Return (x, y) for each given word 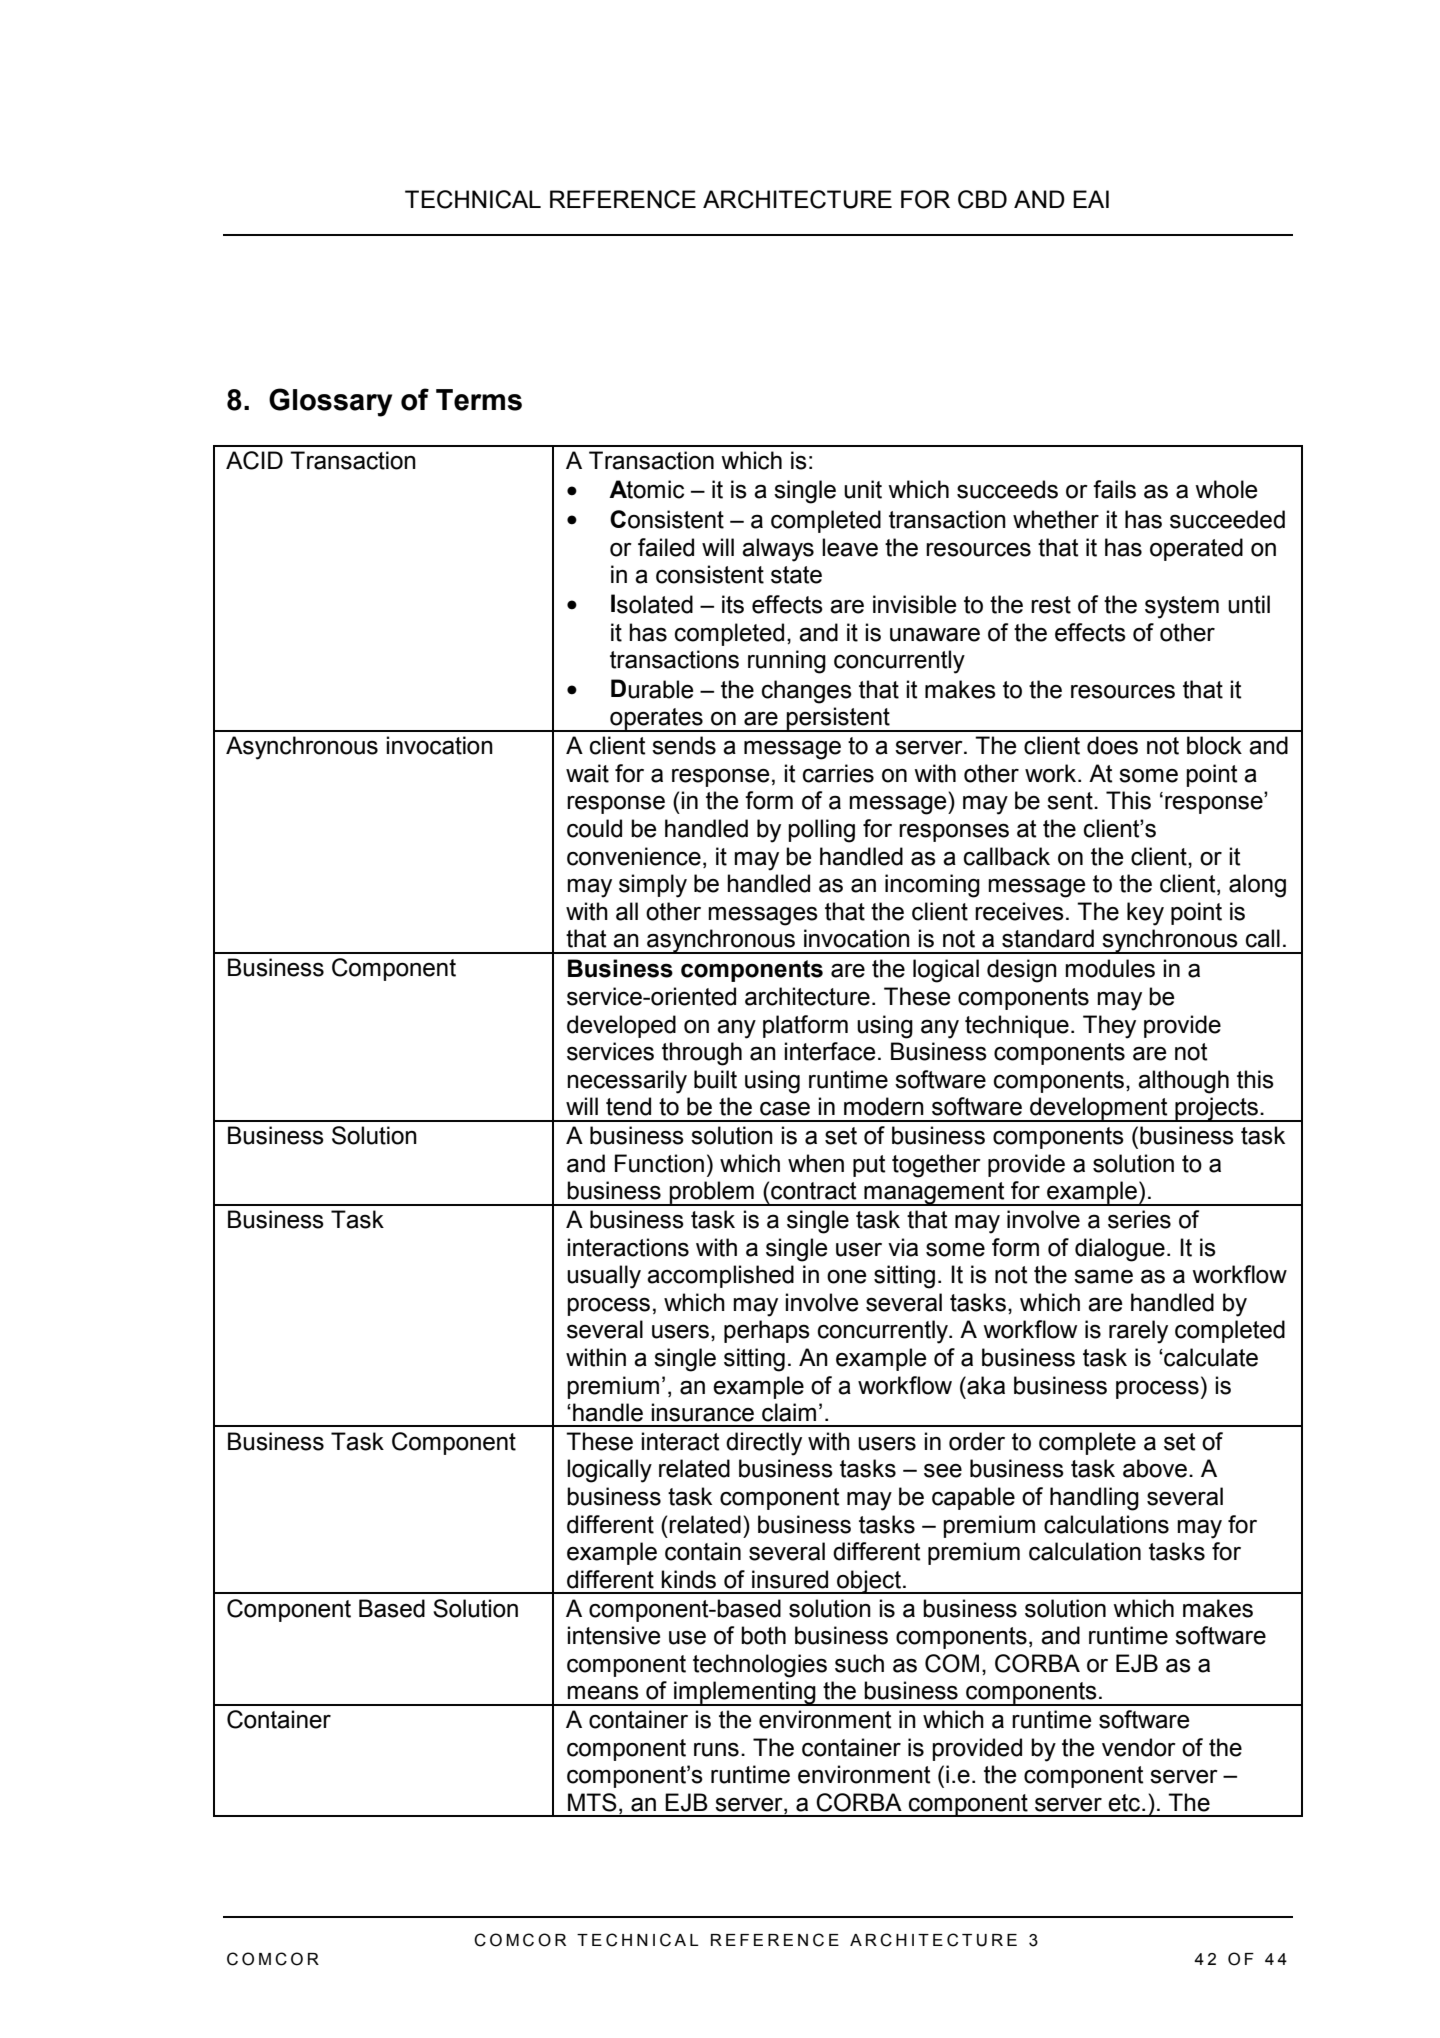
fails (1114, 489)
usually (604, 1277)
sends (684, 745)
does (1112, 745)
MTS (592, 1802)
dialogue (1120, 1250)
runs (716, 1750)
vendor (1139, 1747)
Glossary (330, 402)
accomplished (720, 1276)
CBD (982, 199)
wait (587, 773)
